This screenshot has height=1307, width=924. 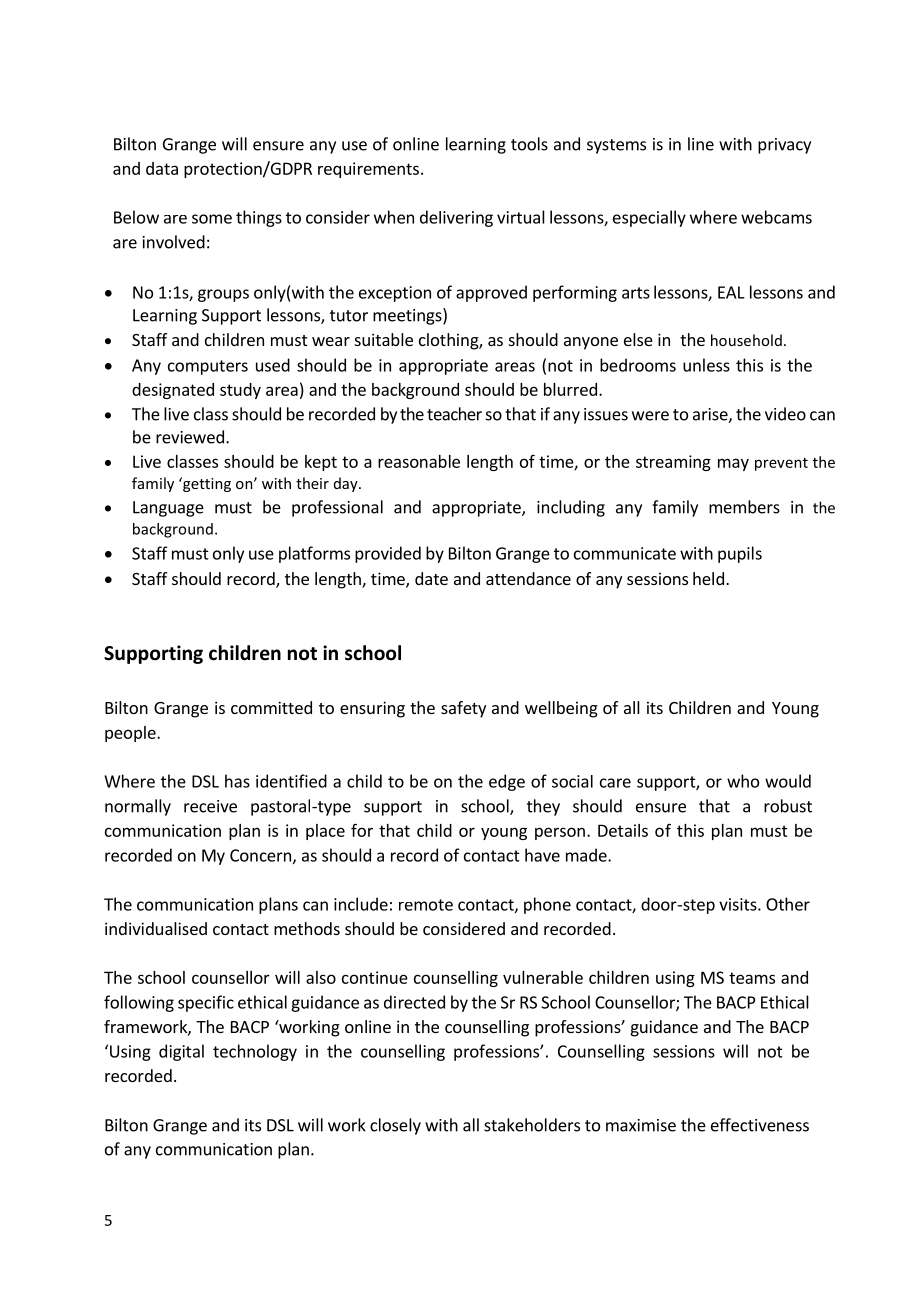 I want to click on may, so click(x=733, y=464).
